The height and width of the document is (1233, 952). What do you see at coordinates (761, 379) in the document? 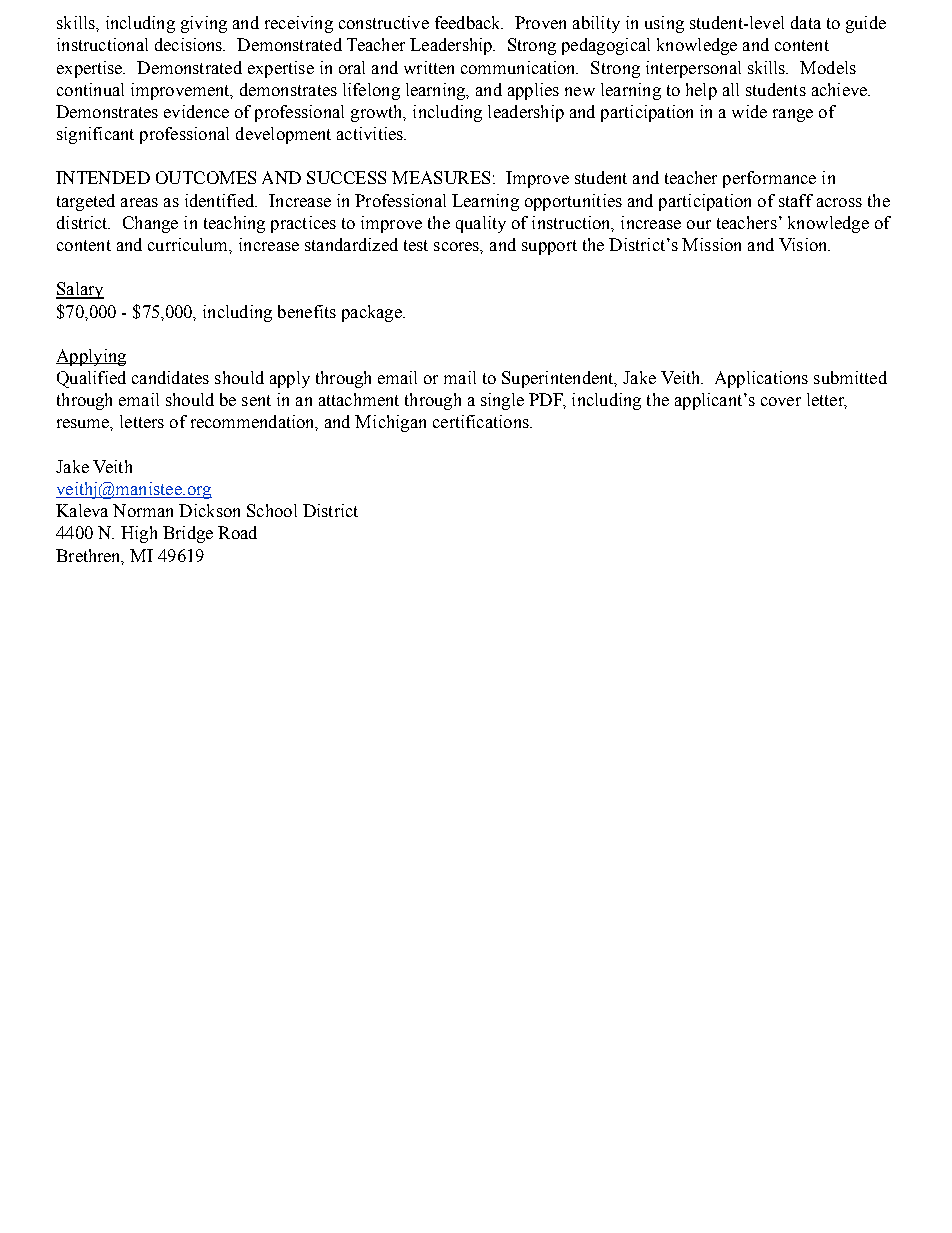
I see `Applications` at bounding box center [761, 379].
